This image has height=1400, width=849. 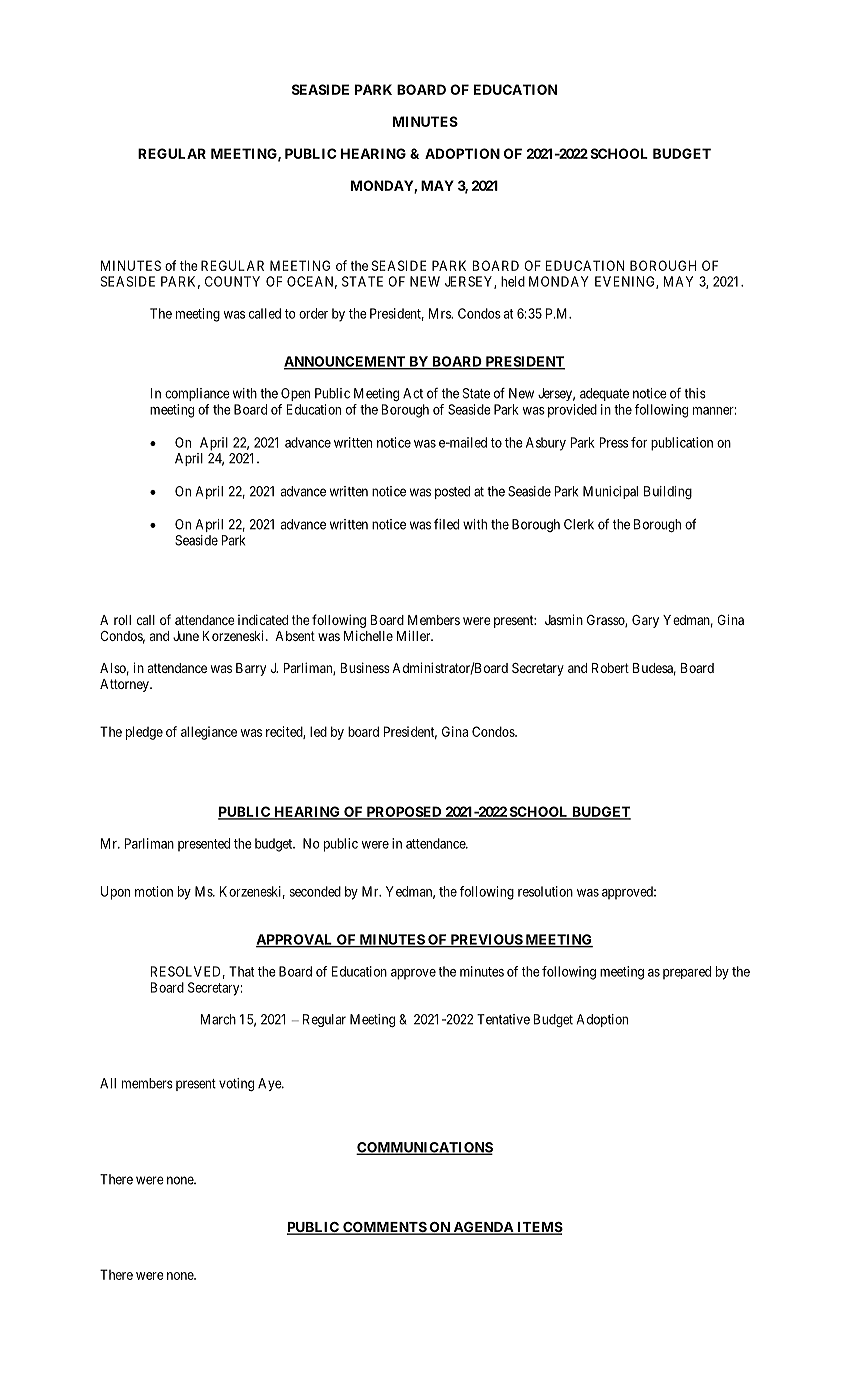 What do you see at coordinates (315, 891) in the image?
I see `seconded` at bounding box center [315, 891].
